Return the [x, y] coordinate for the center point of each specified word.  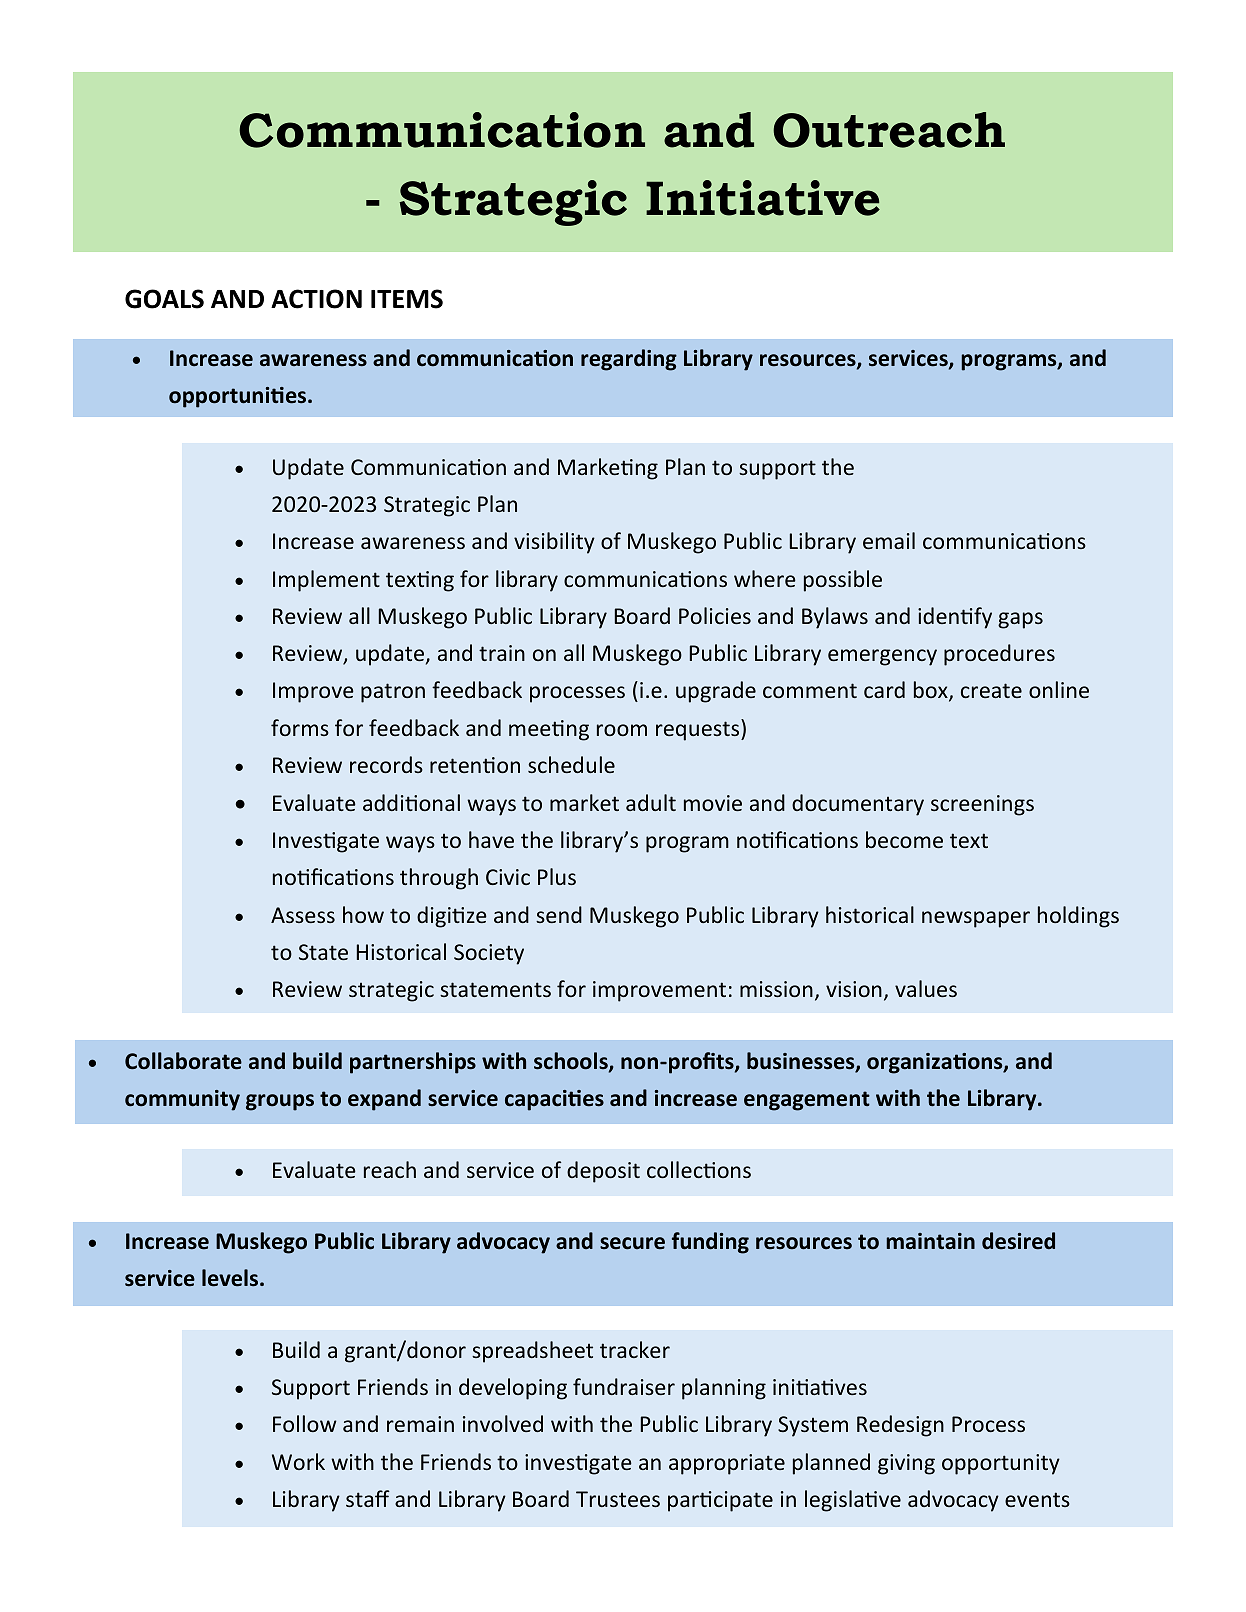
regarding [629, 360]
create [991, 690]
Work [298, 1461]
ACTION [316, 299]
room [622, 730]
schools [572, 1062]
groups [280, 1102]
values [926, 988]
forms [300, 727]
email [889, 540]
